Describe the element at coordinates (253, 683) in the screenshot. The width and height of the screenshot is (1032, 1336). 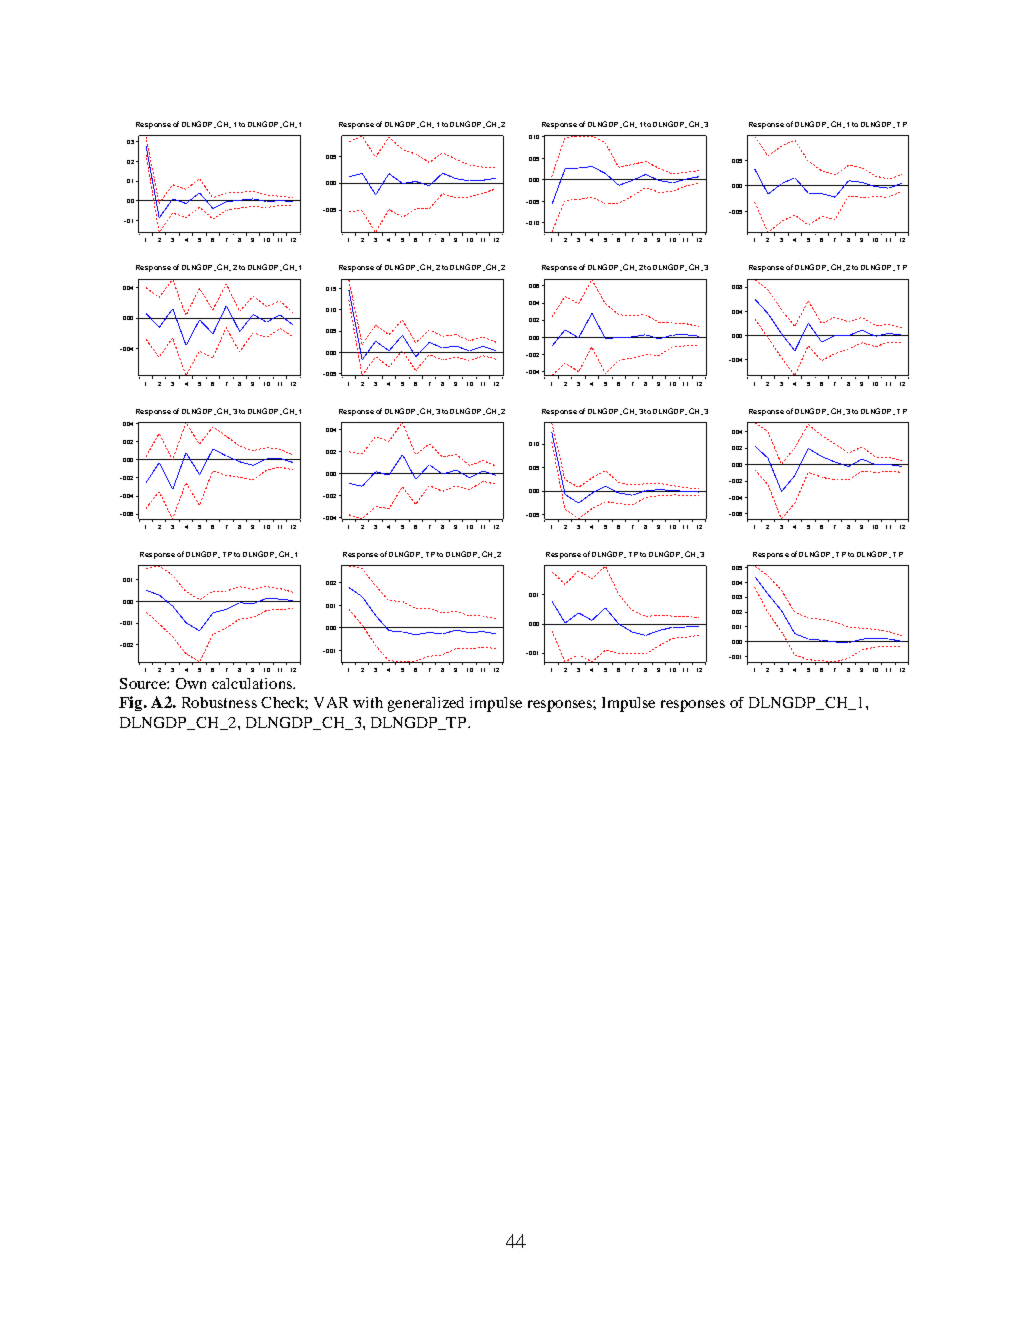
I see `calculations` at that location.
